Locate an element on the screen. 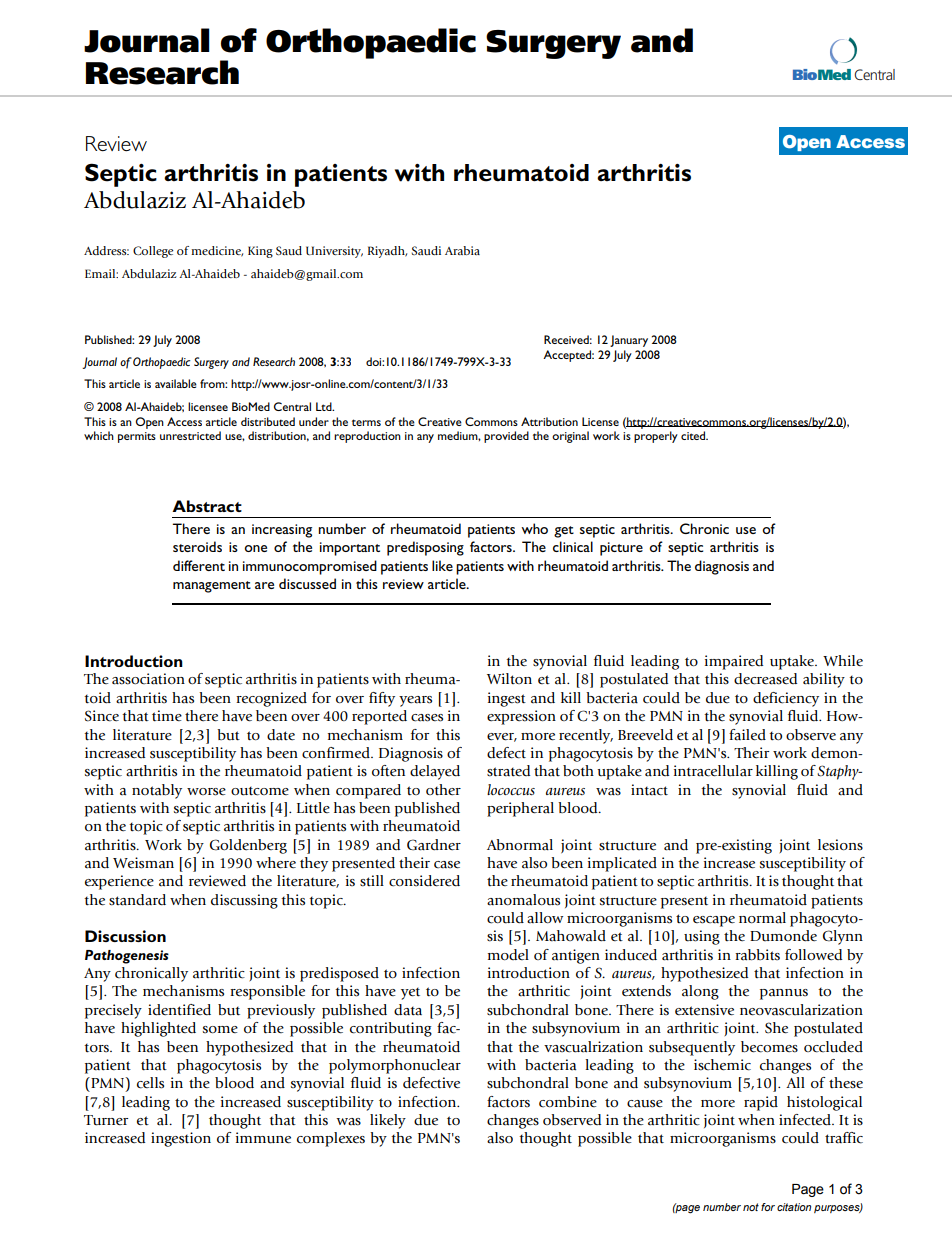 Image resolution: width=952 pixels, height=1237 pixels. expression is located at coordinates (521, 717).
